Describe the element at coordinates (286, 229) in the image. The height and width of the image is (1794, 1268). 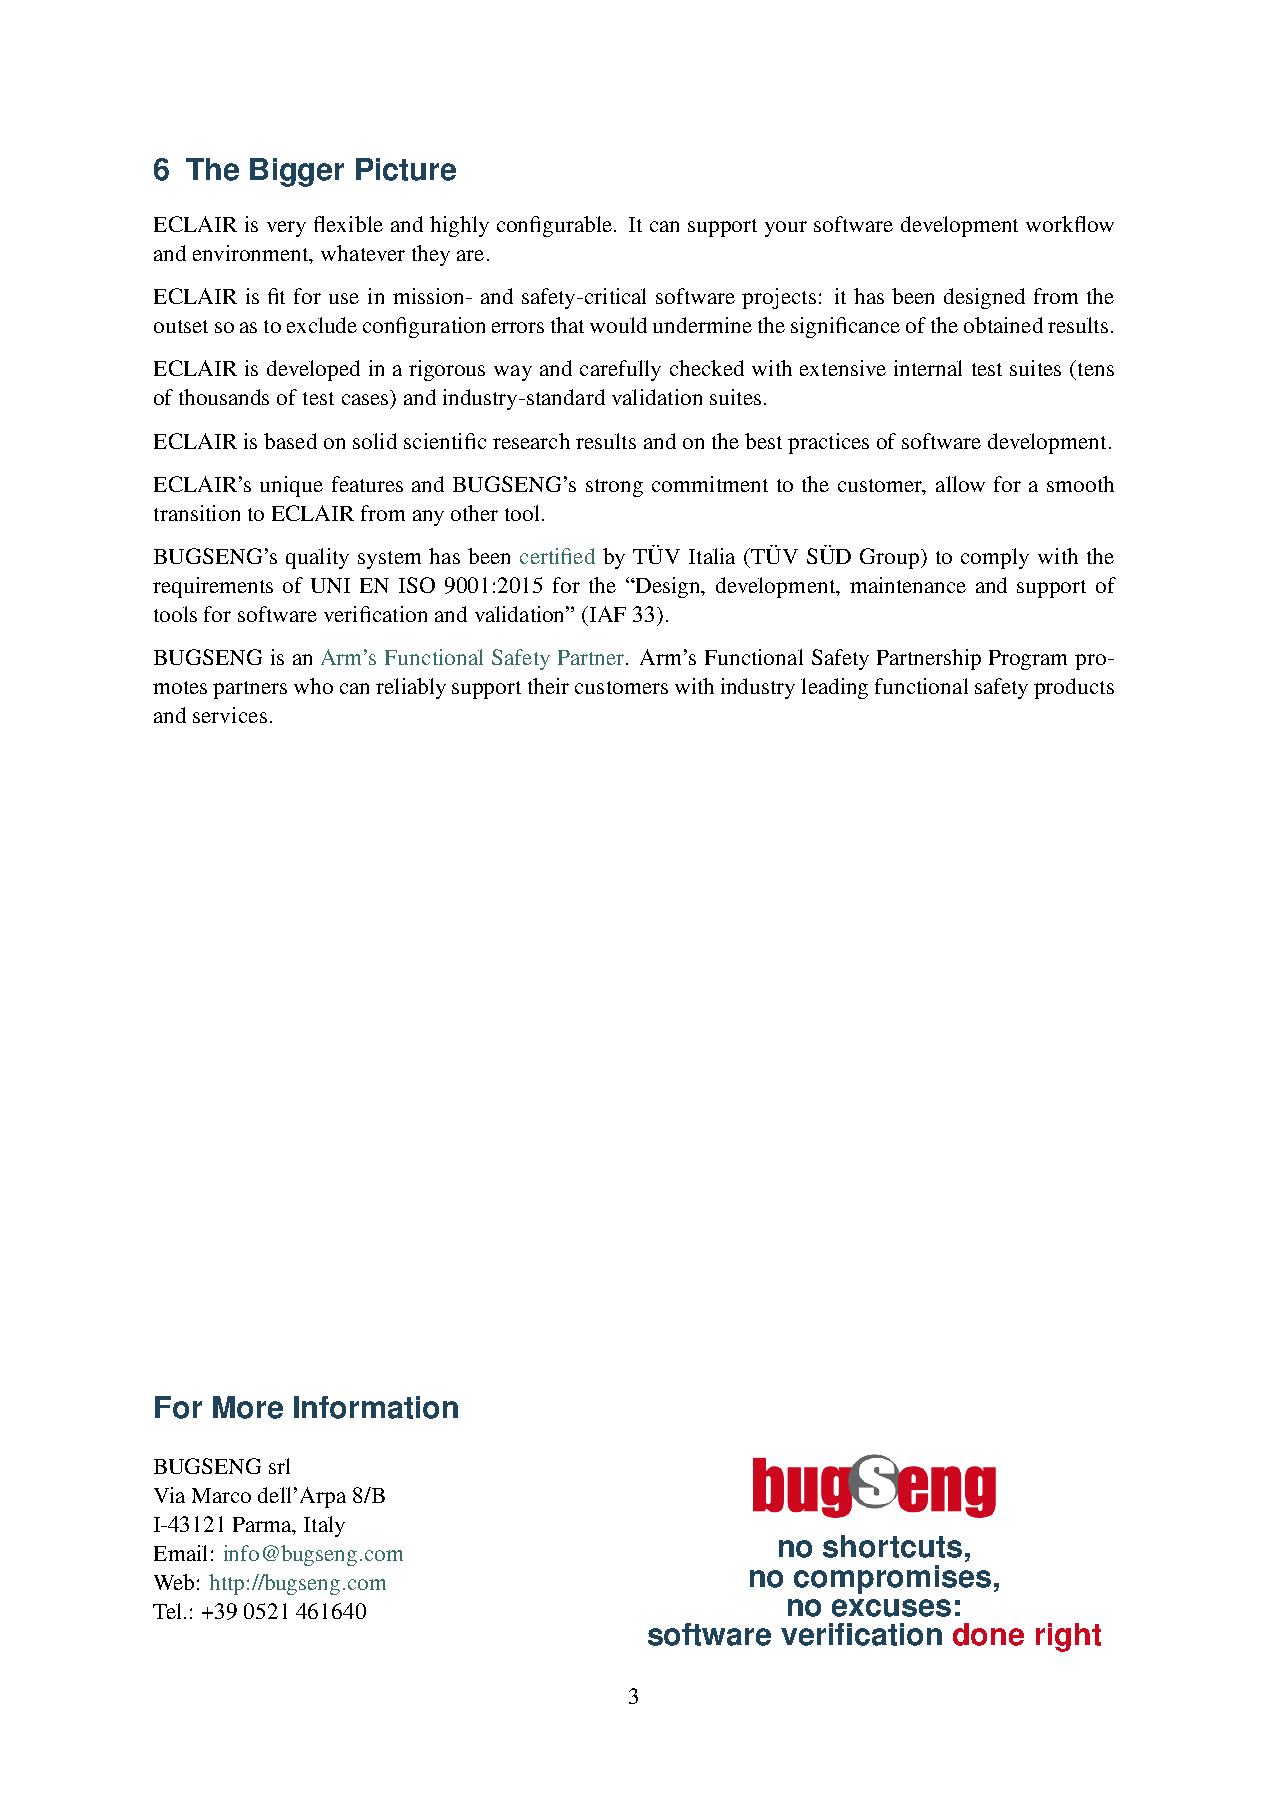
I see `very` at that location.
